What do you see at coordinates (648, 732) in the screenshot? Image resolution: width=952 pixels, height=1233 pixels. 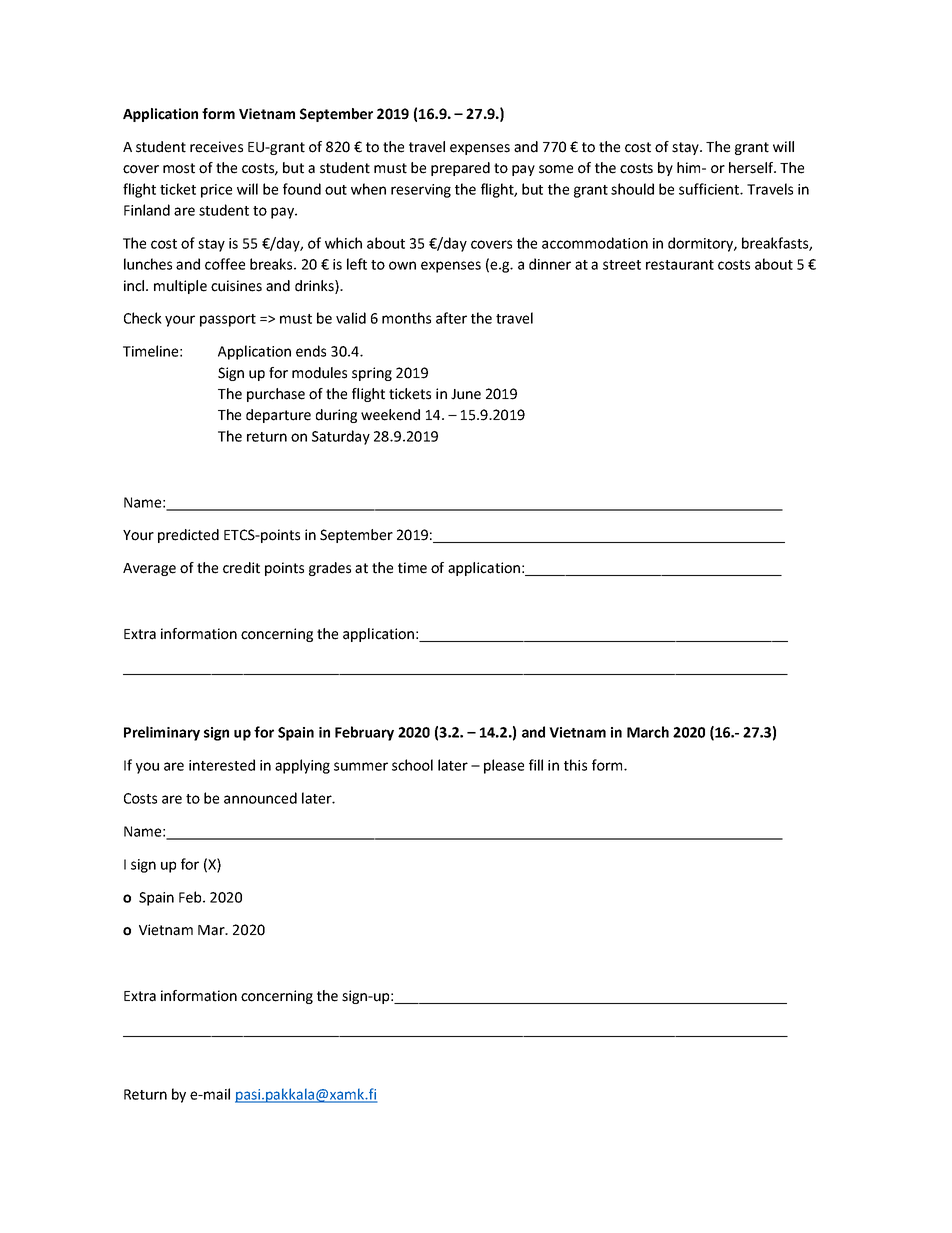 I see `March` at bounding box center [648, 732].
